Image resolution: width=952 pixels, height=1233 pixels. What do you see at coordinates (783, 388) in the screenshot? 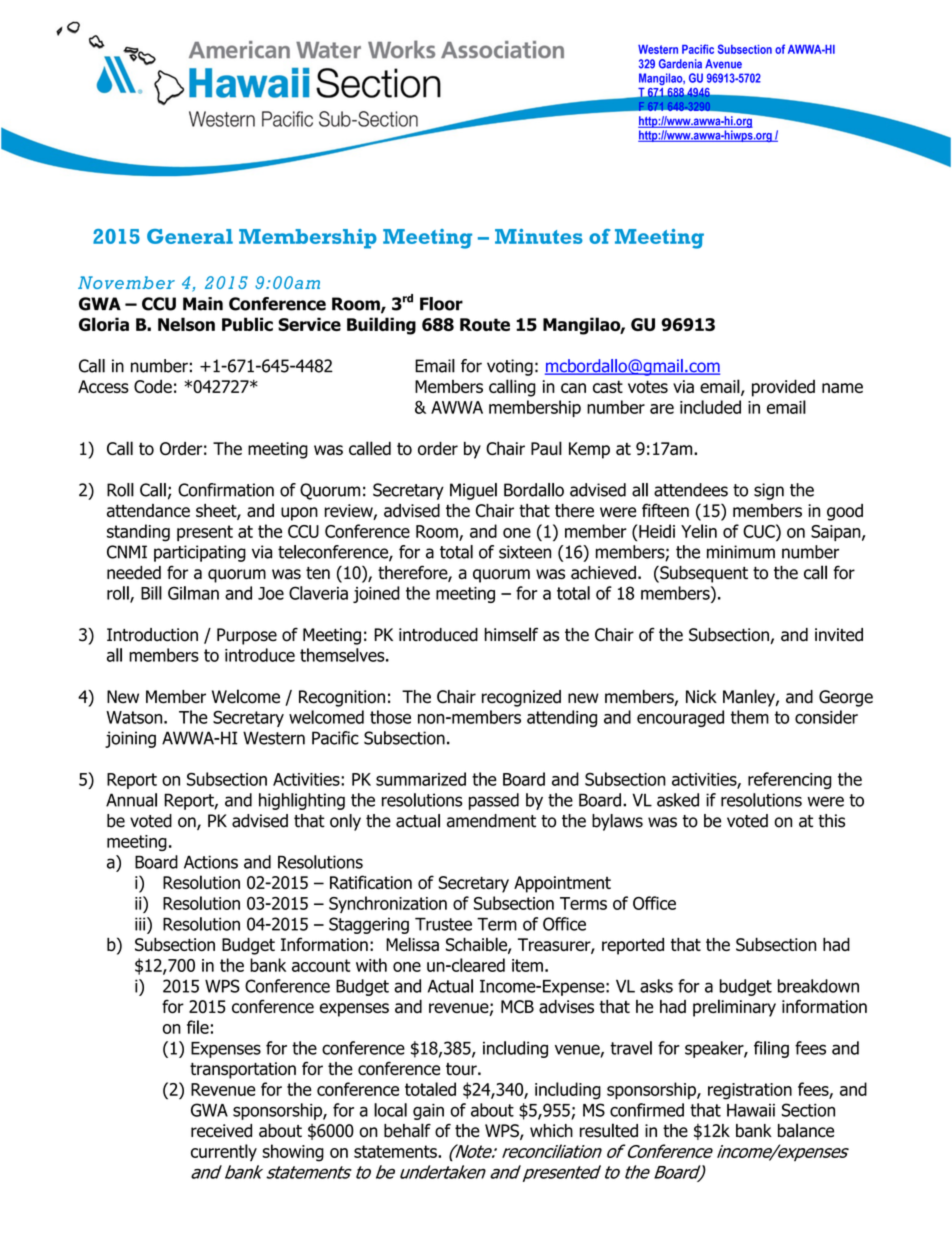
I see `provided` at bounding box center [783, 388].
